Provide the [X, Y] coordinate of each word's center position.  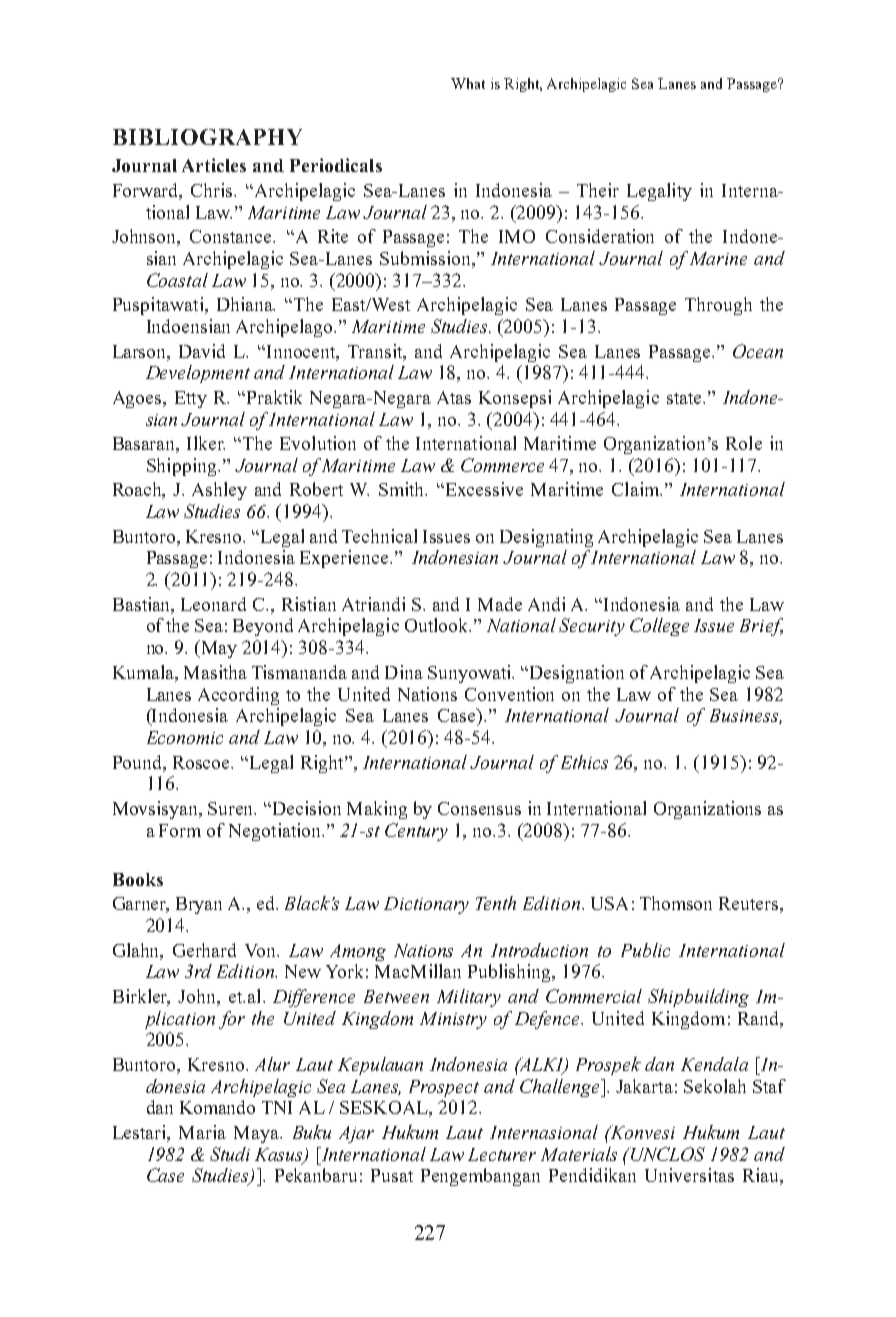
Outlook [438, 625]
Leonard [213, 604]
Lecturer [502, 1154]
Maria [202, 1132]
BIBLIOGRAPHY [207, 137]
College [659, 627]
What [468, 83]
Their [598, 190]
